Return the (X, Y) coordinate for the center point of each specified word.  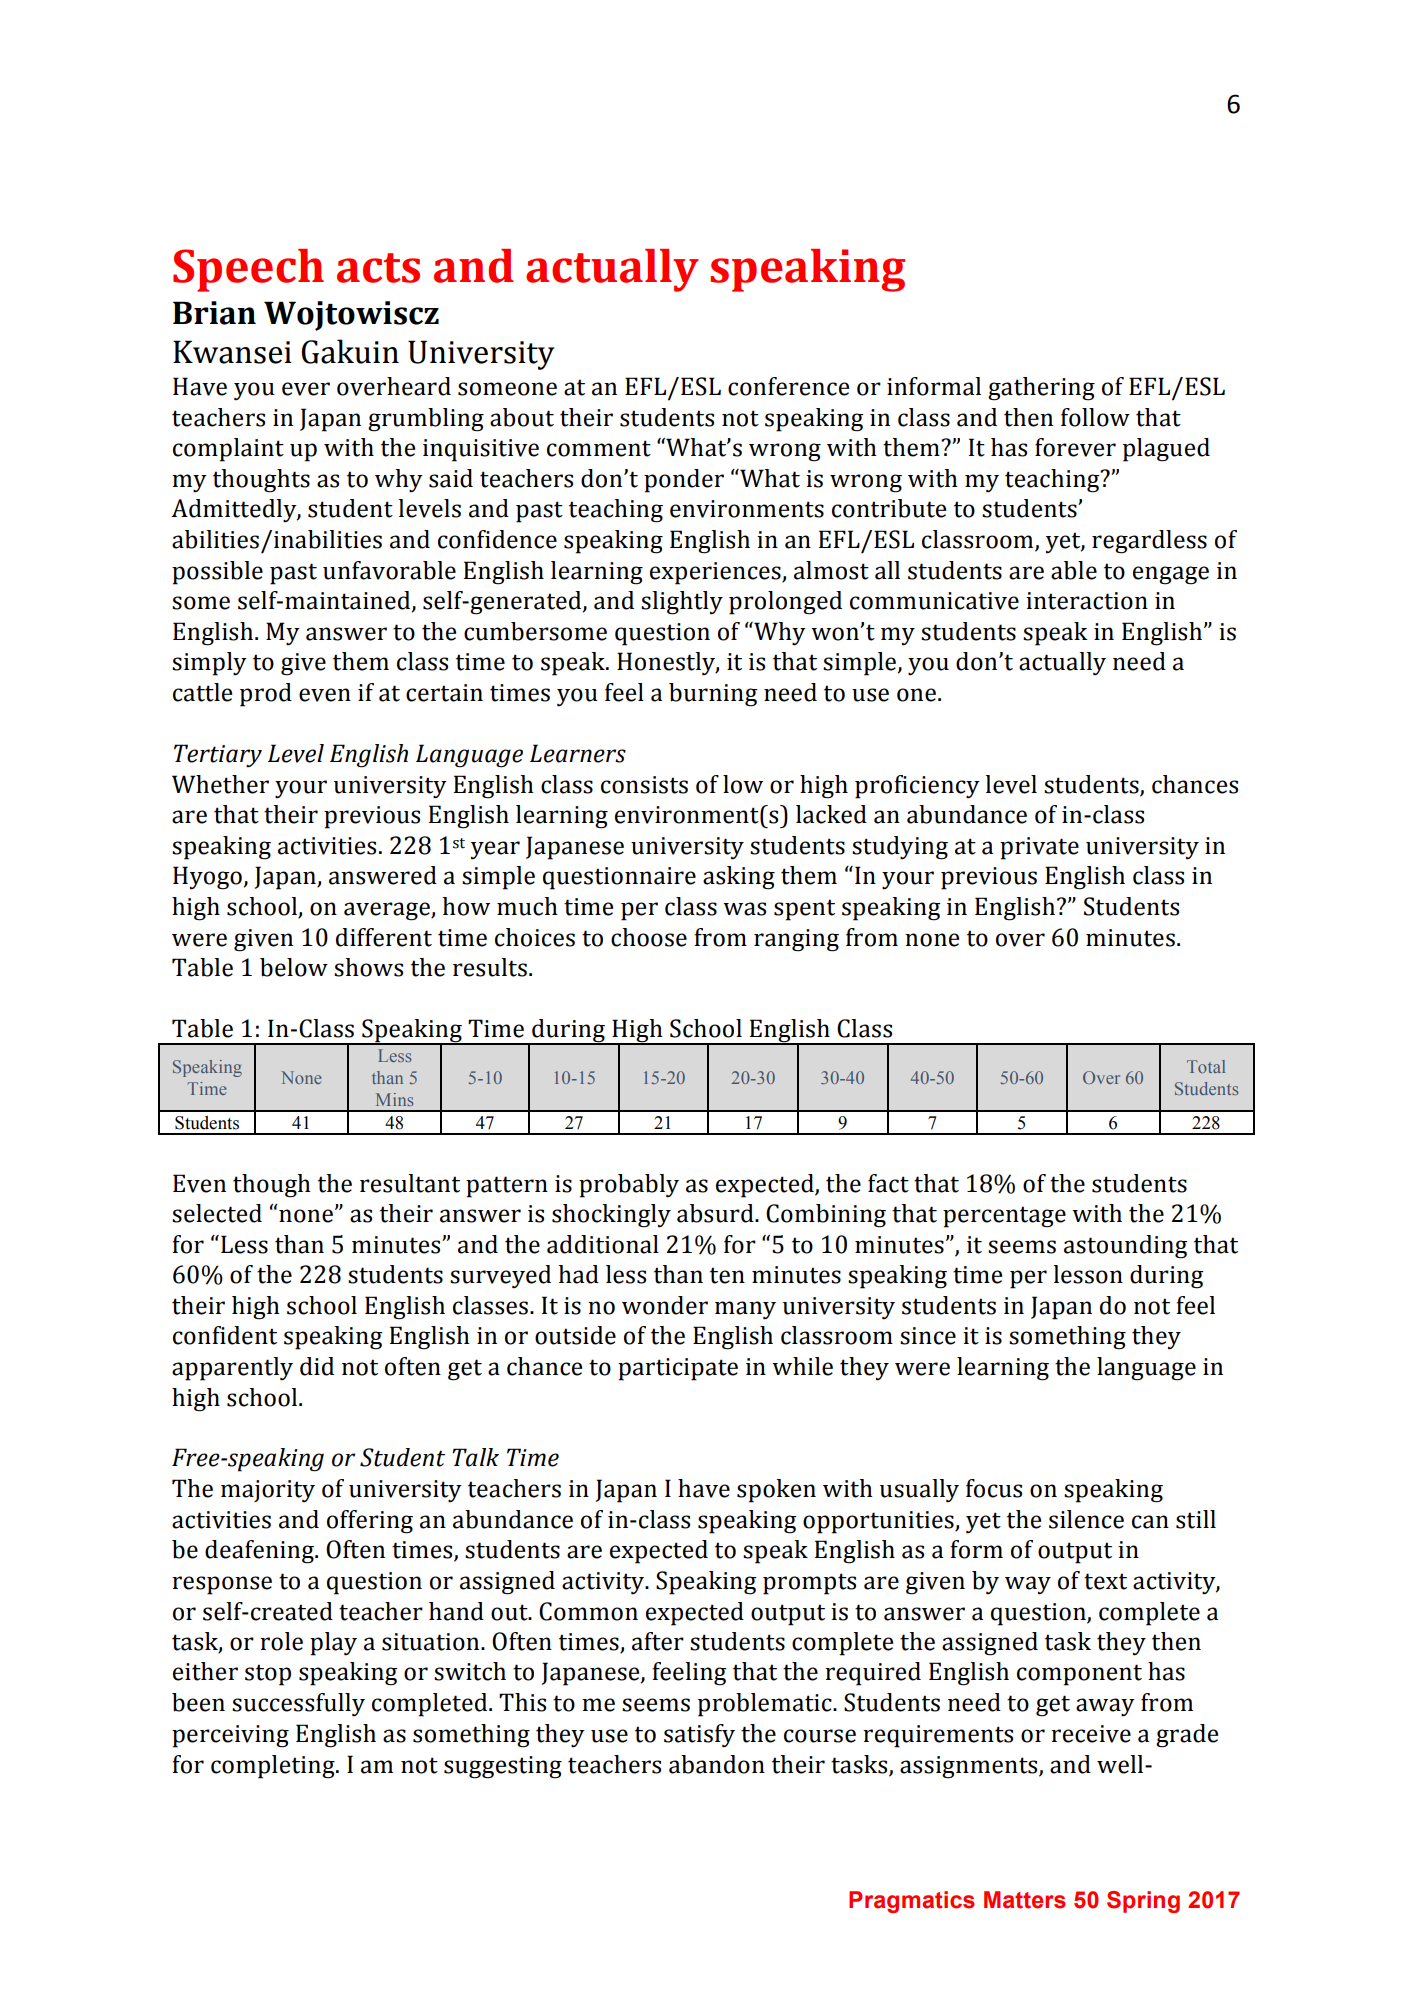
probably (629, 1186)
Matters (1025, 1900)
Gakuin (350, 351)
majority (268, 1491)
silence (1086, 1519)
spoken (776, 1491)
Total (1206, 1066)
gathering (1041, 389)
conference (788, 386)
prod (266, 695)
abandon (717, 1764)
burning (713, 695)
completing (274, 1767)
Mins (394, 1099)
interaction (1087, 601)
